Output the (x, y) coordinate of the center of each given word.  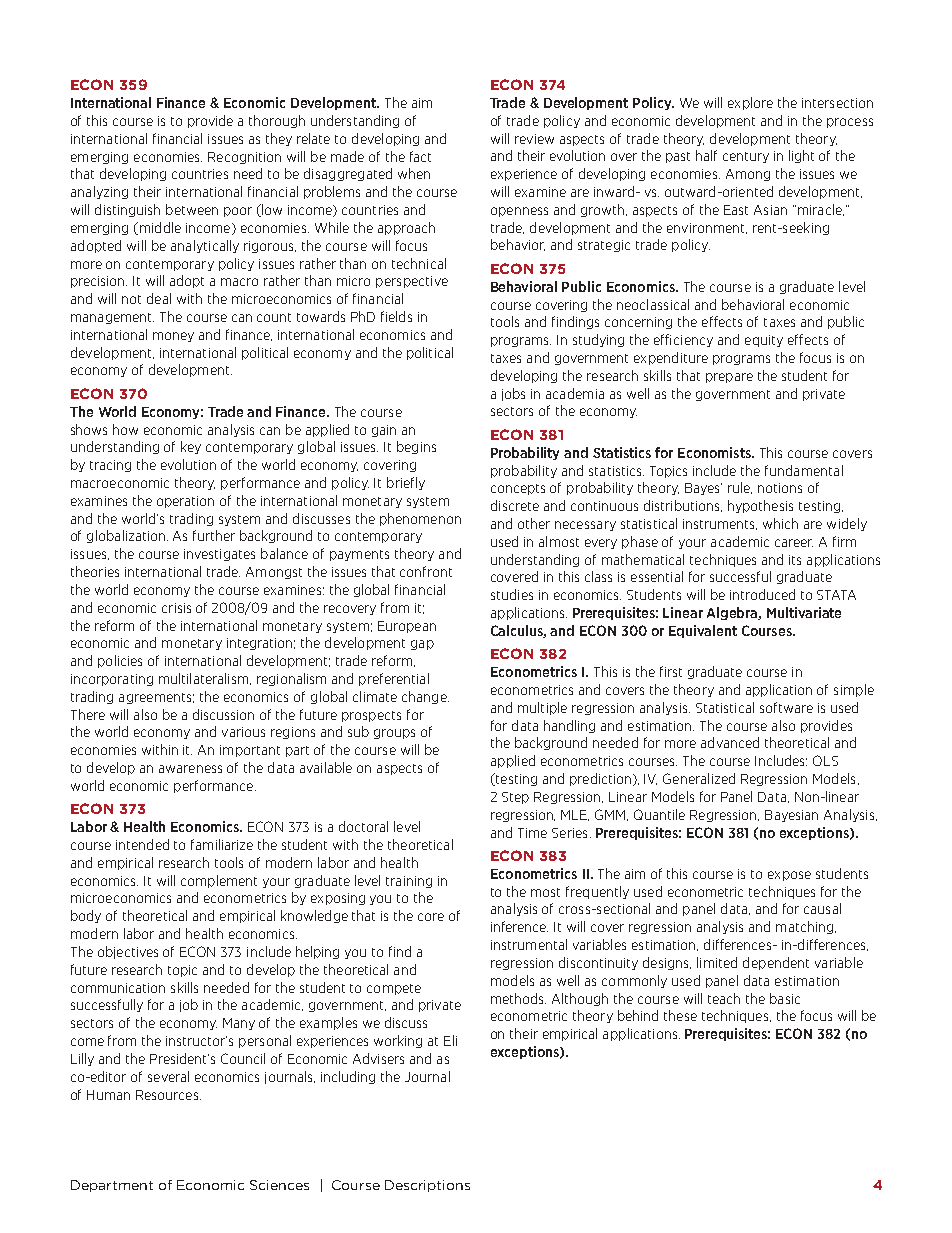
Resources (168, 1095)
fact (420, 156)
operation (185, 502)
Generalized (699, 778)
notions (780, 488)
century (746, 157)
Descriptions (427, 1186)
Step (515, 798)
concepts (518, 489)
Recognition (244, 158)
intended (142, 844)
